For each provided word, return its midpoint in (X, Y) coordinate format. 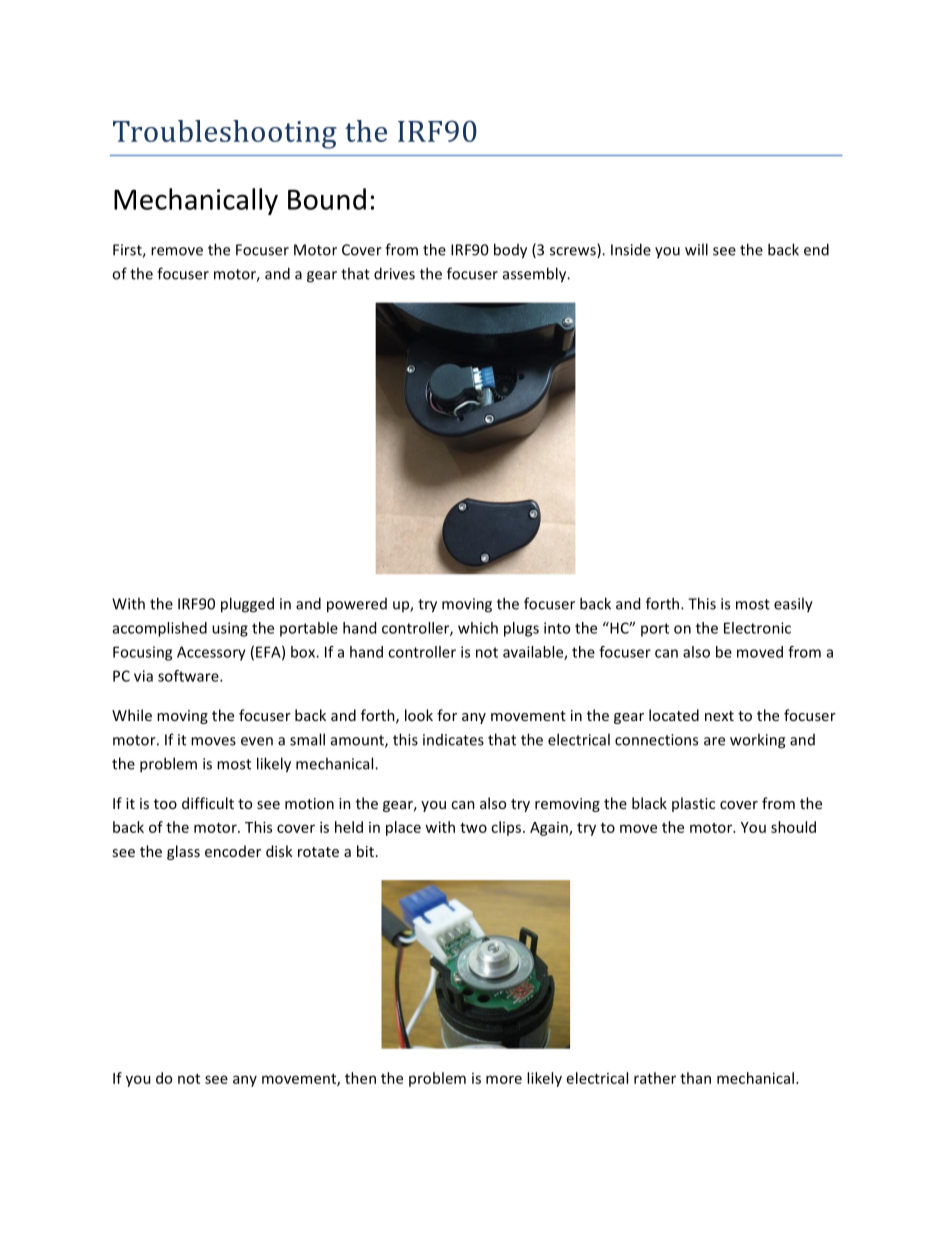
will (696, 249)
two (473, 828)
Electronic (757, 628)
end (816, 249)
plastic (693, 804)
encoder (233, 851)
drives (394, 273)
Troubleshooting (225, 134)
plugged (247, 605)
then (360, 1078)
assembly (536, 275)
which (478, 628)
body (510, 251)
